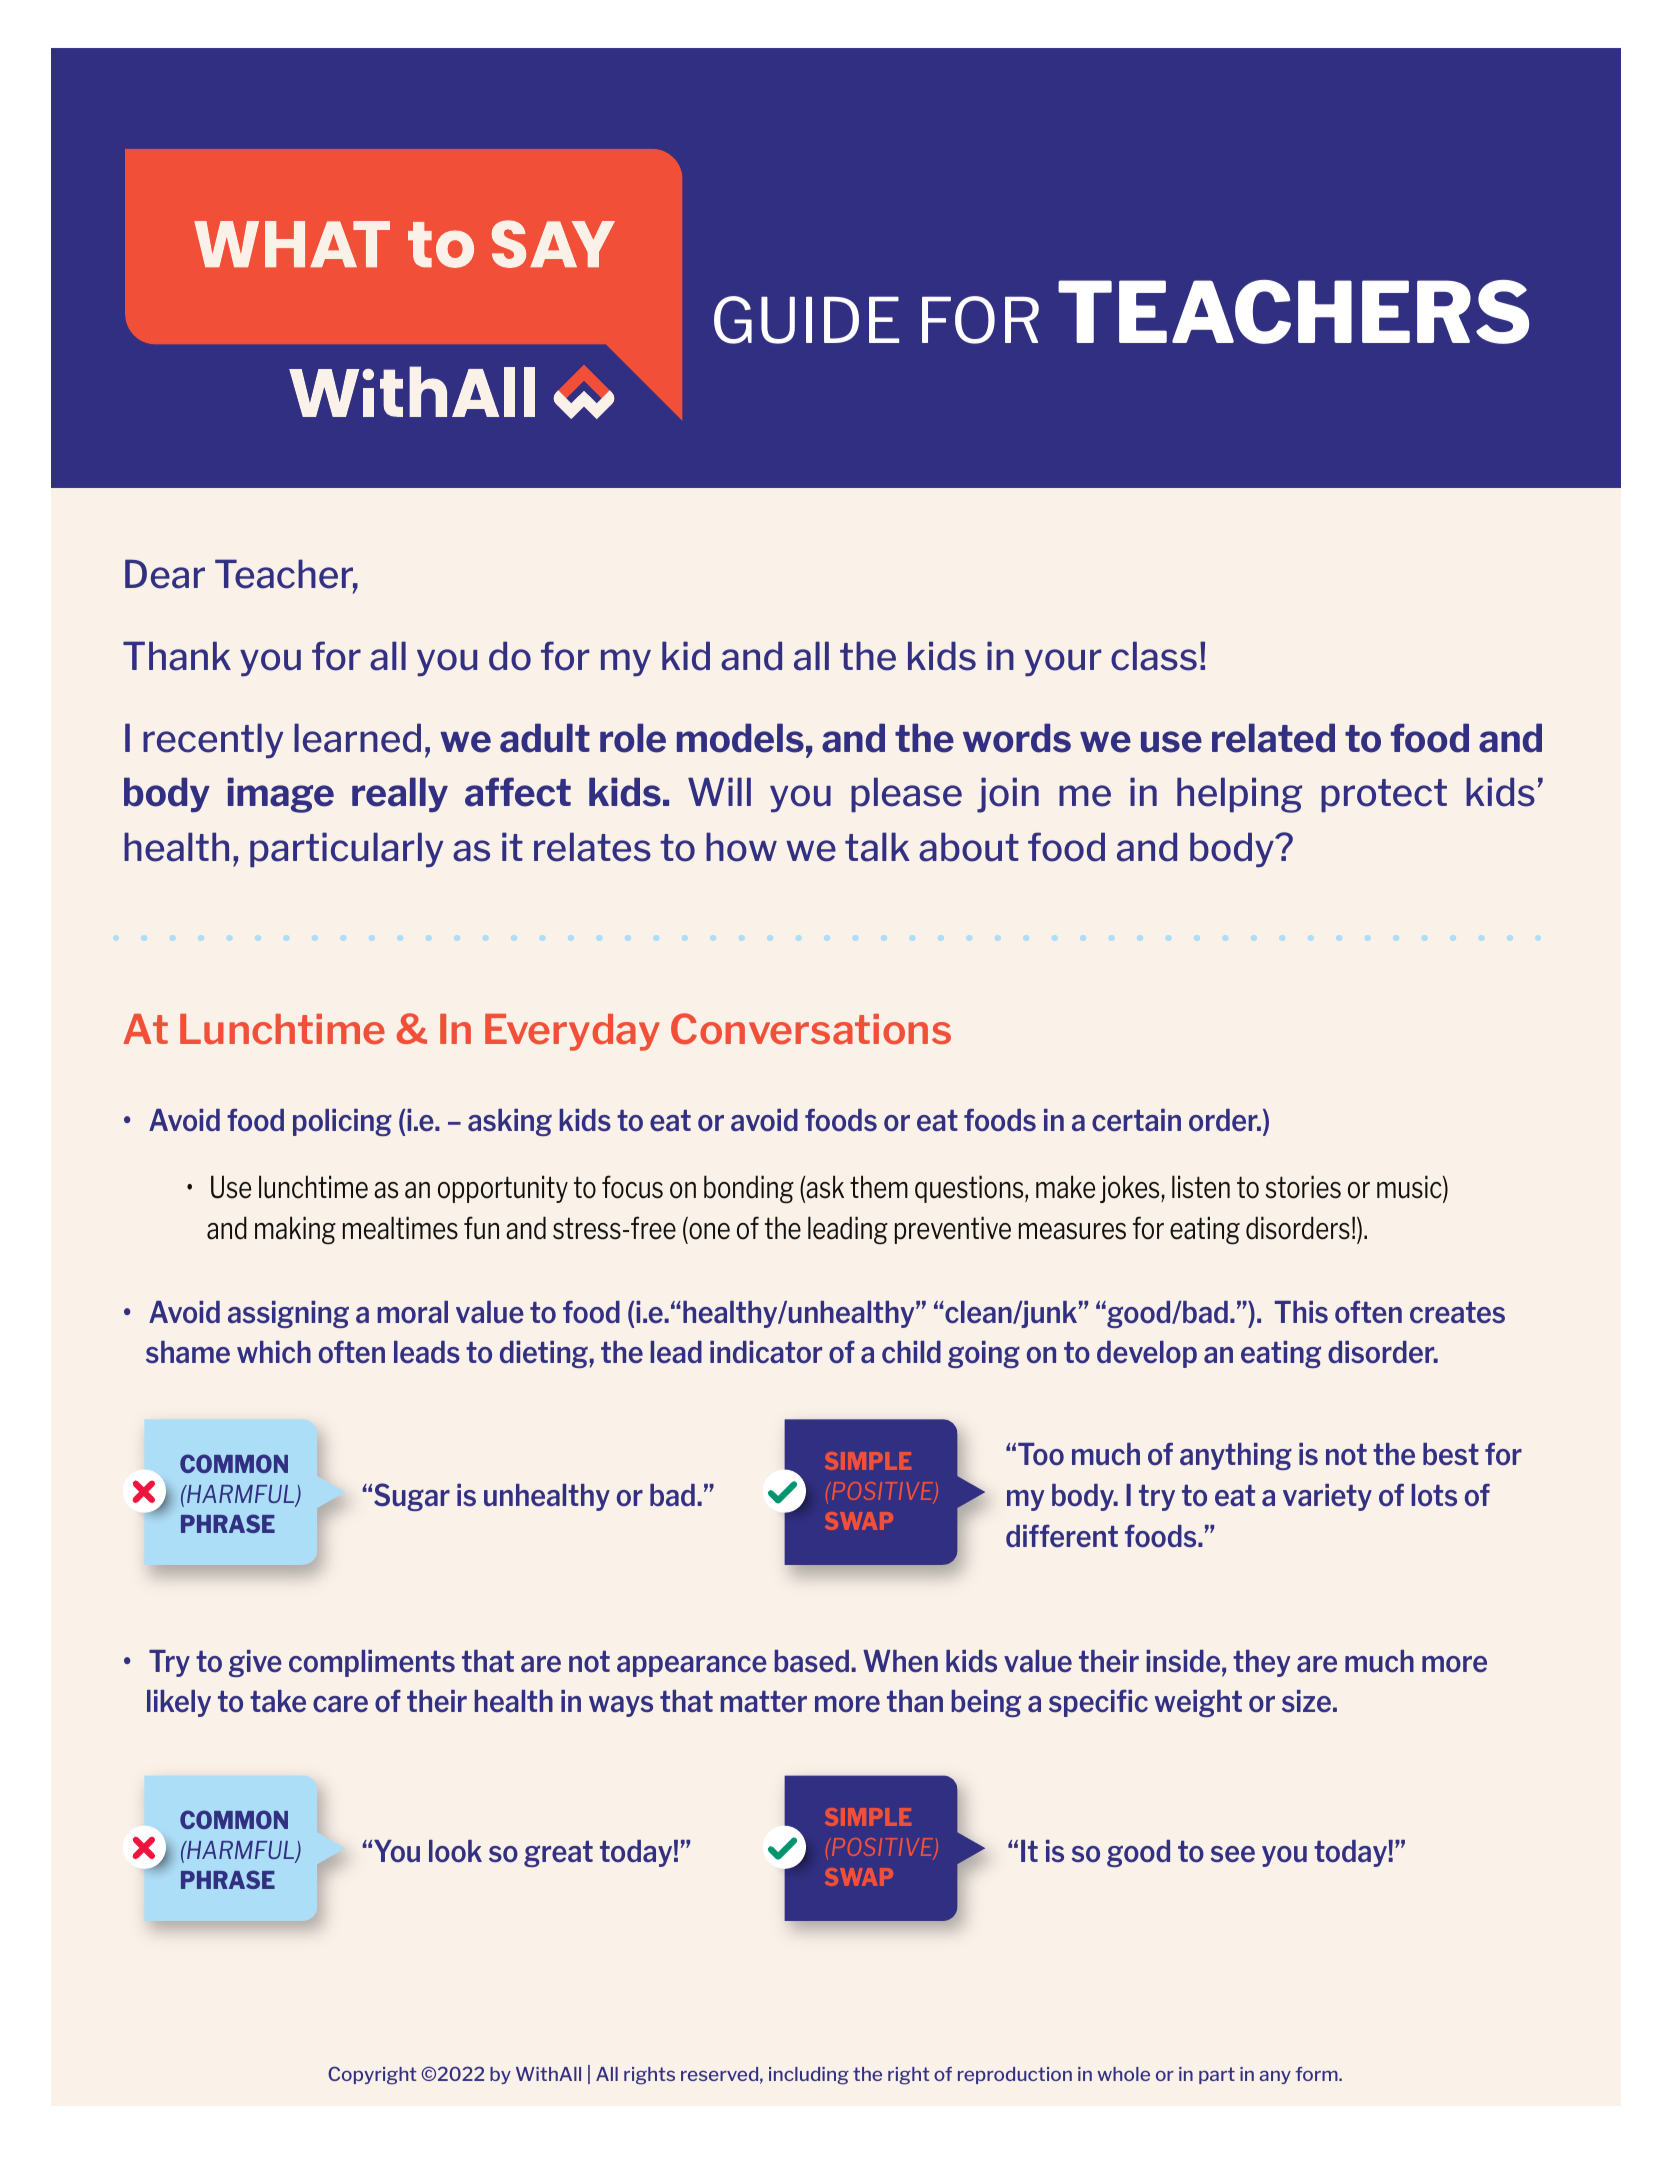  What do you see at coordinates (806, 320) in the screenshot?
I see `GUIDE` at bounding box center [806, 320].
